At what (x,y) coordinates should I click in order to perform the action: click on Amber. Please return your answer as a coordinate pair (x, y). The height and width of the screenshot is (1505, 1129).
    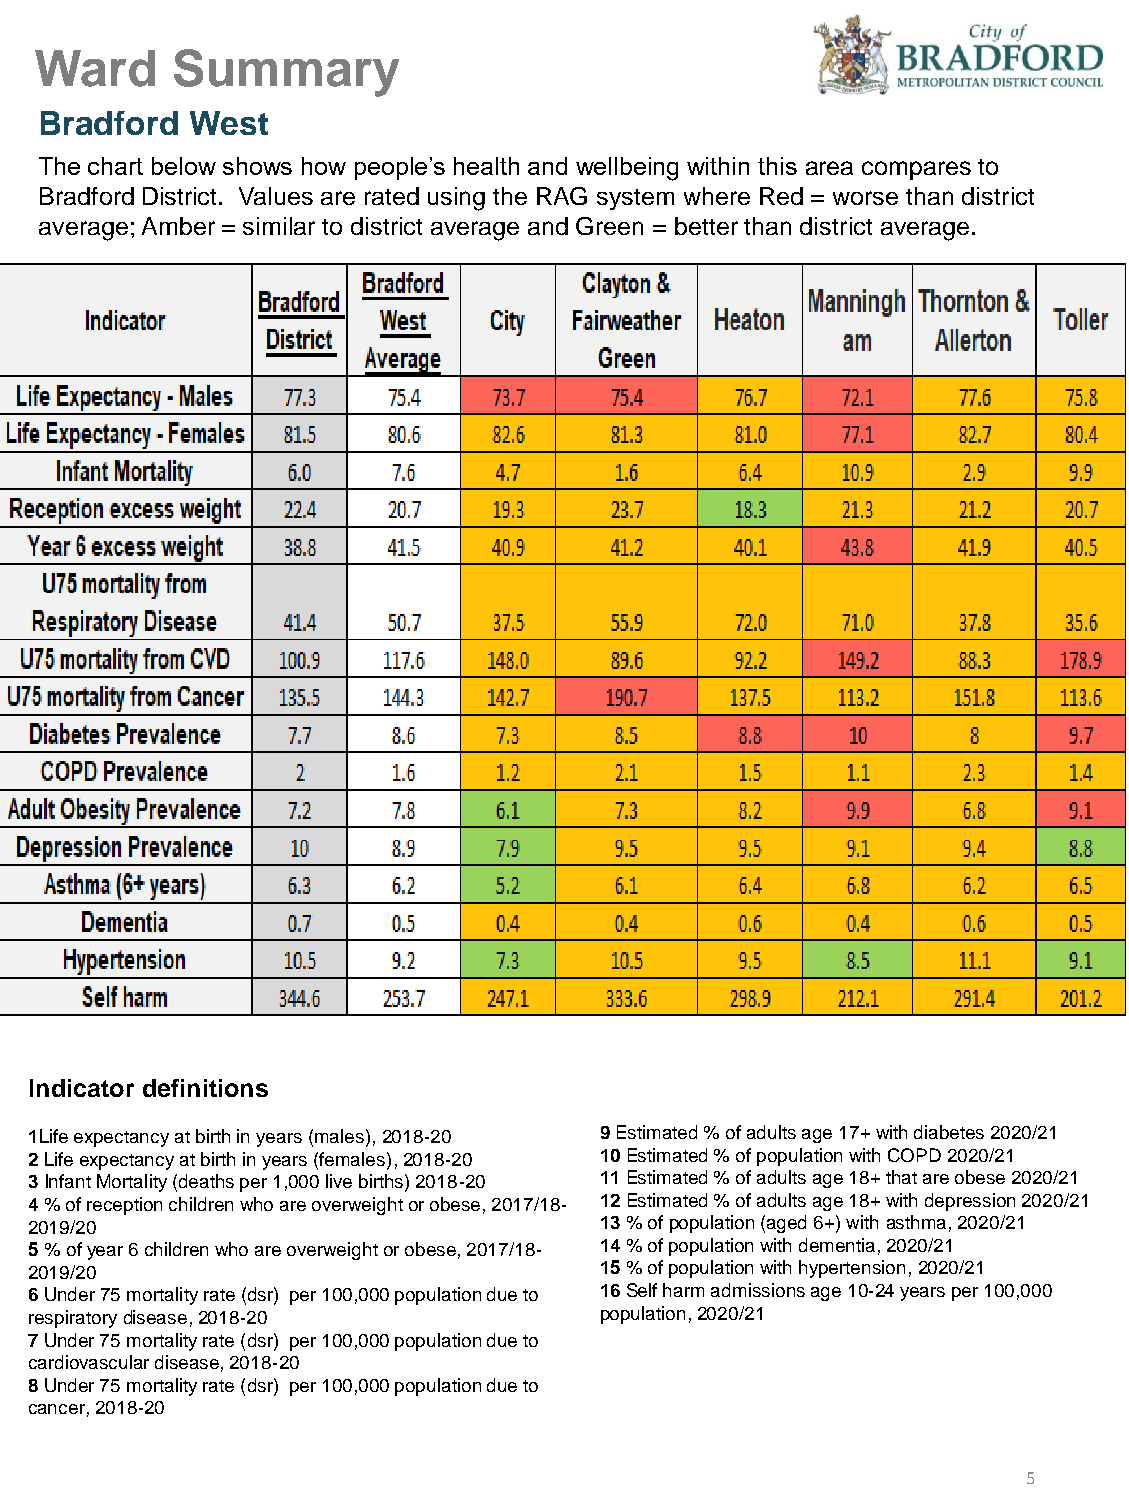
    Looking at the image, I should click on (178, 226).
